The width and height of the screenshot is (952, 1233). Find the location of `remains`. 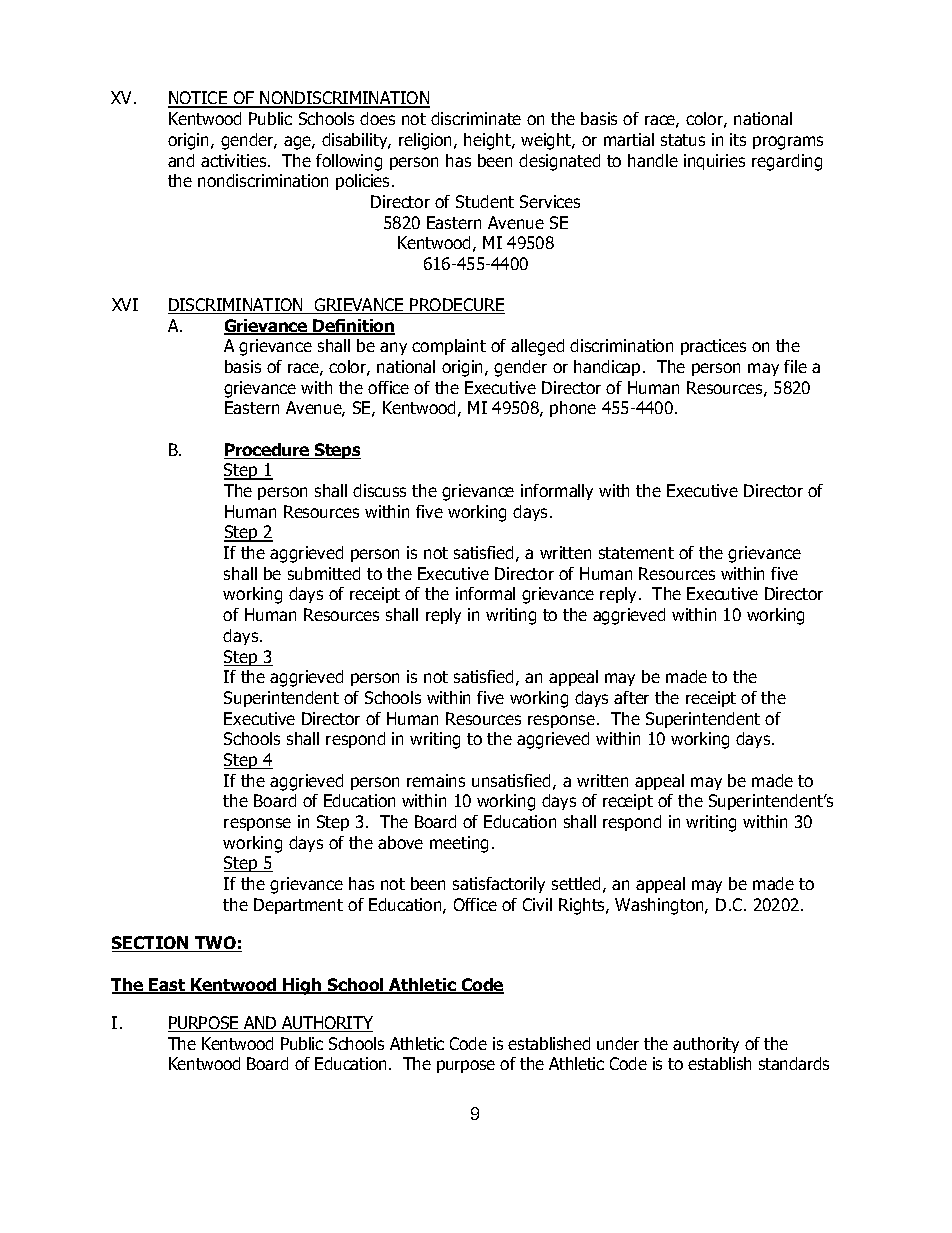

remains is located at coordinates (436, 780).
